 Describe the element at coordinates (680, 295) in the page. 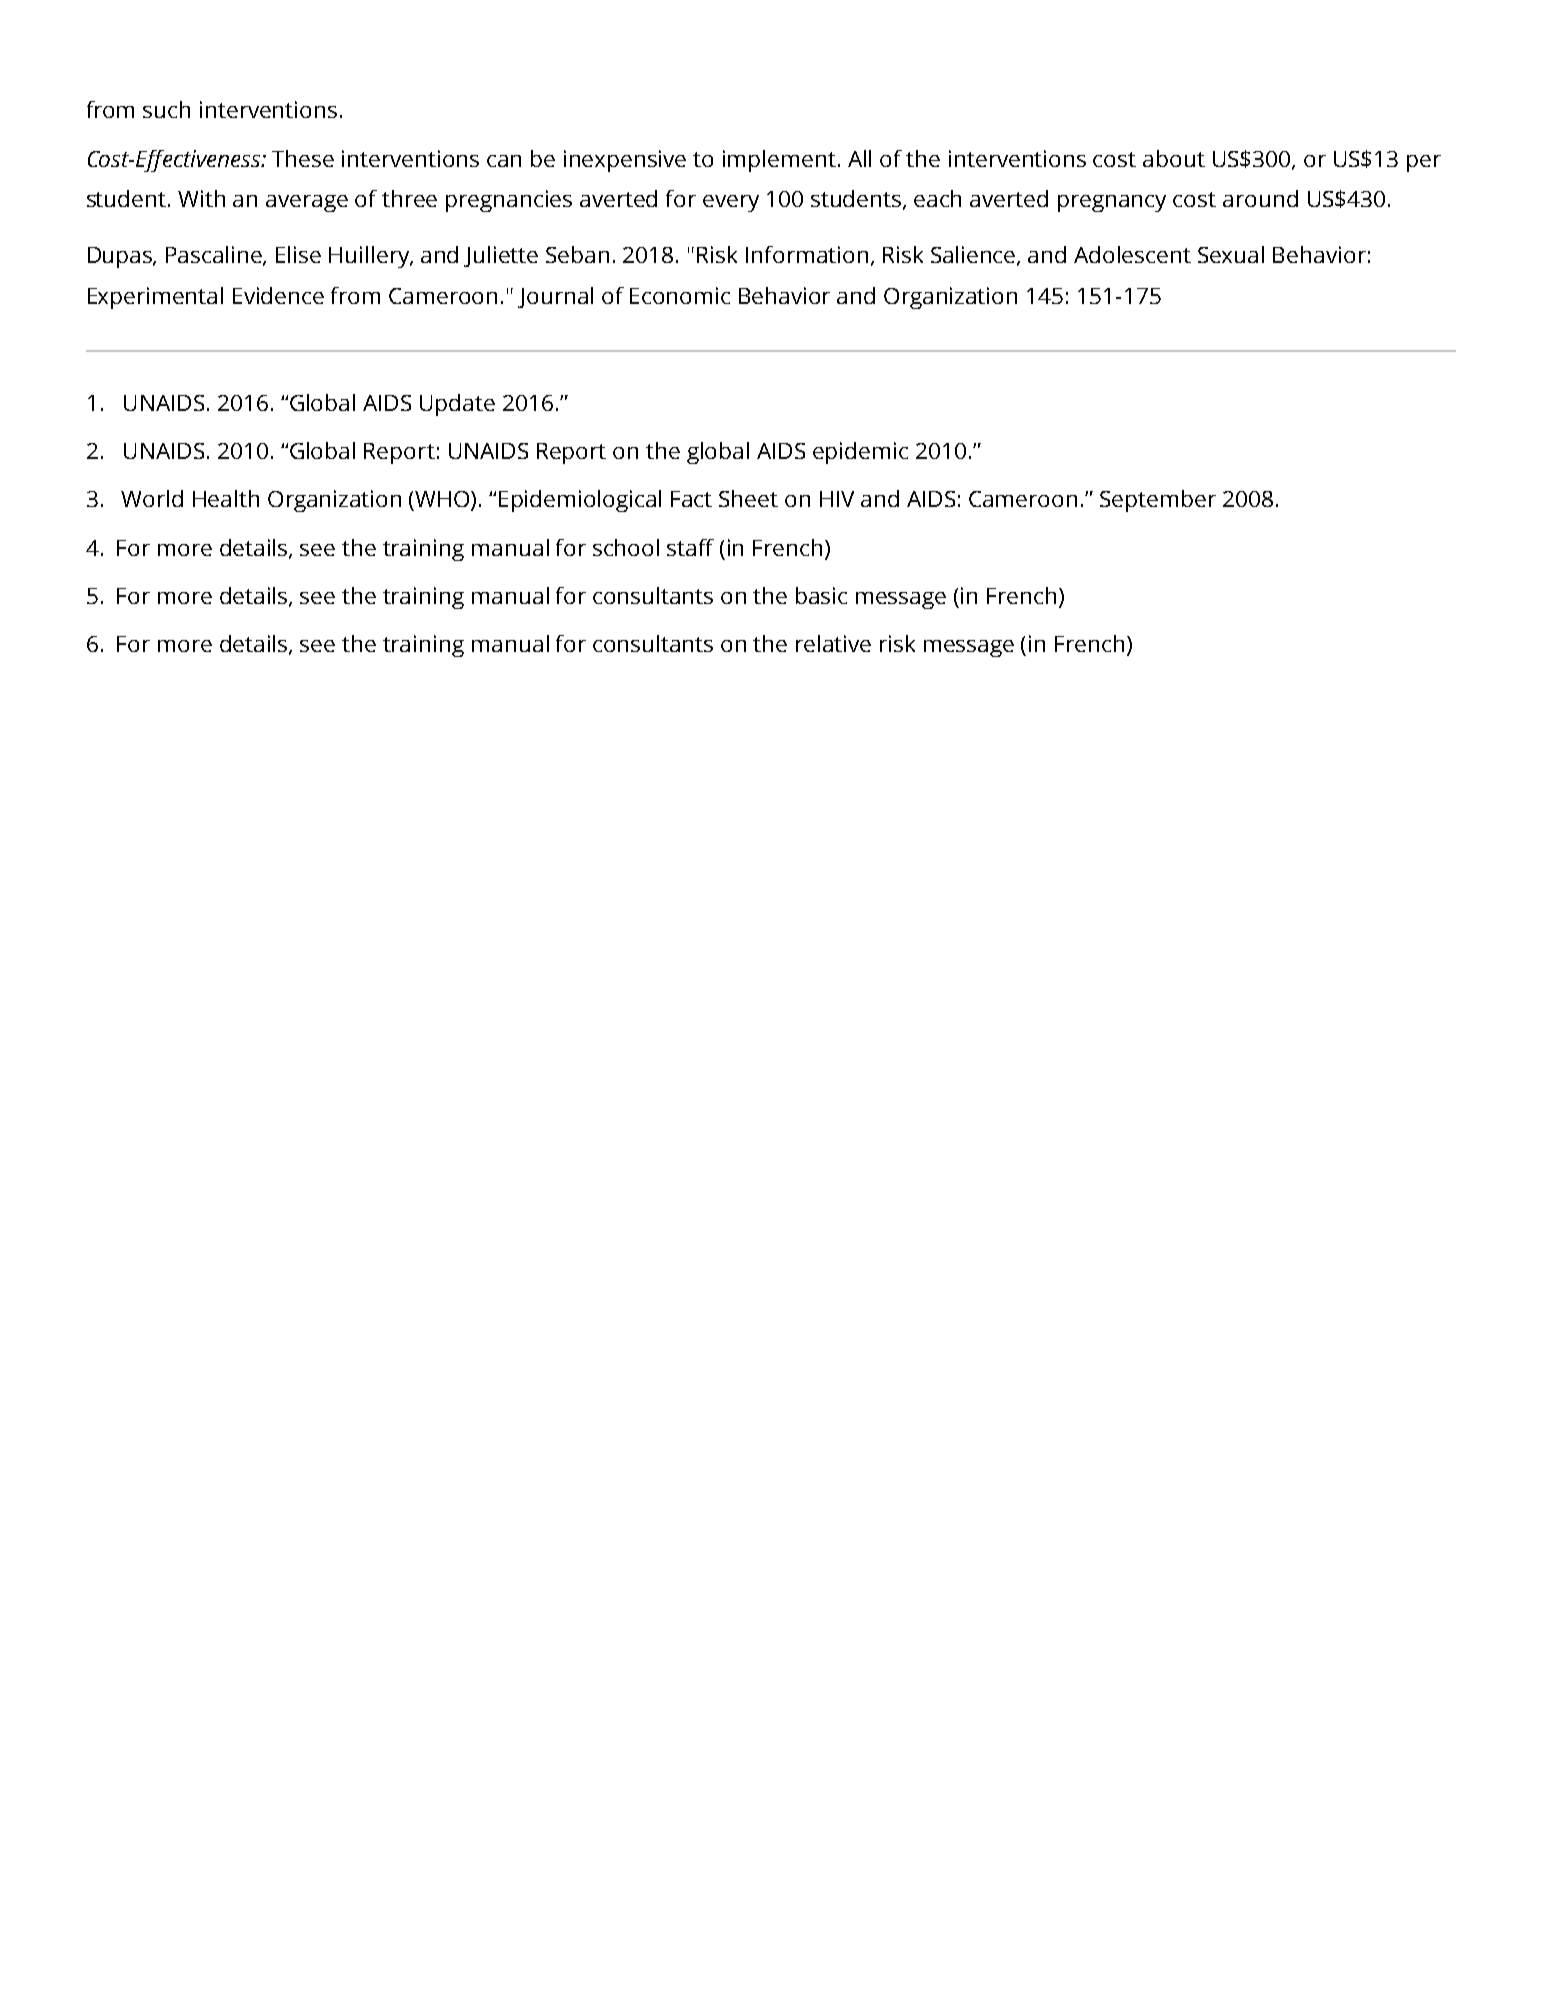

I see `Economic` at that location.
